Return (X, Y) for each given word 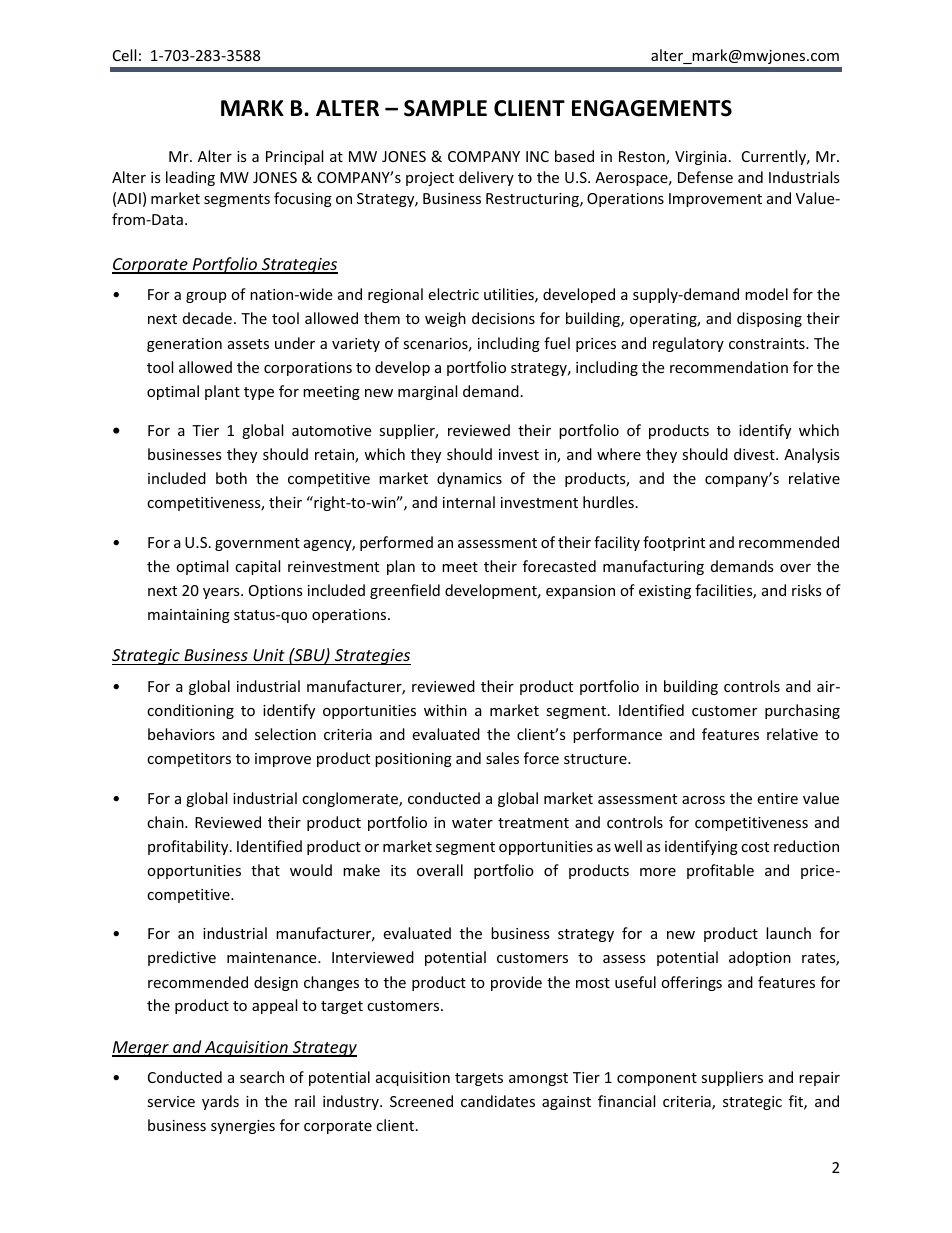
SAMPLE (445, 108)
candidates (498, 1101)
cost (755, 847)
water (472, 823)
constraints (768, 343)
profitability (189, 847)
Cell (124, 55)
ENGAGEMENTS (652, 108)
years (222, 593)
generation (184, 345)
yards (220, 1102)
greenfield (405, 591)
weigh (445, 319)
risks (807, 590)
